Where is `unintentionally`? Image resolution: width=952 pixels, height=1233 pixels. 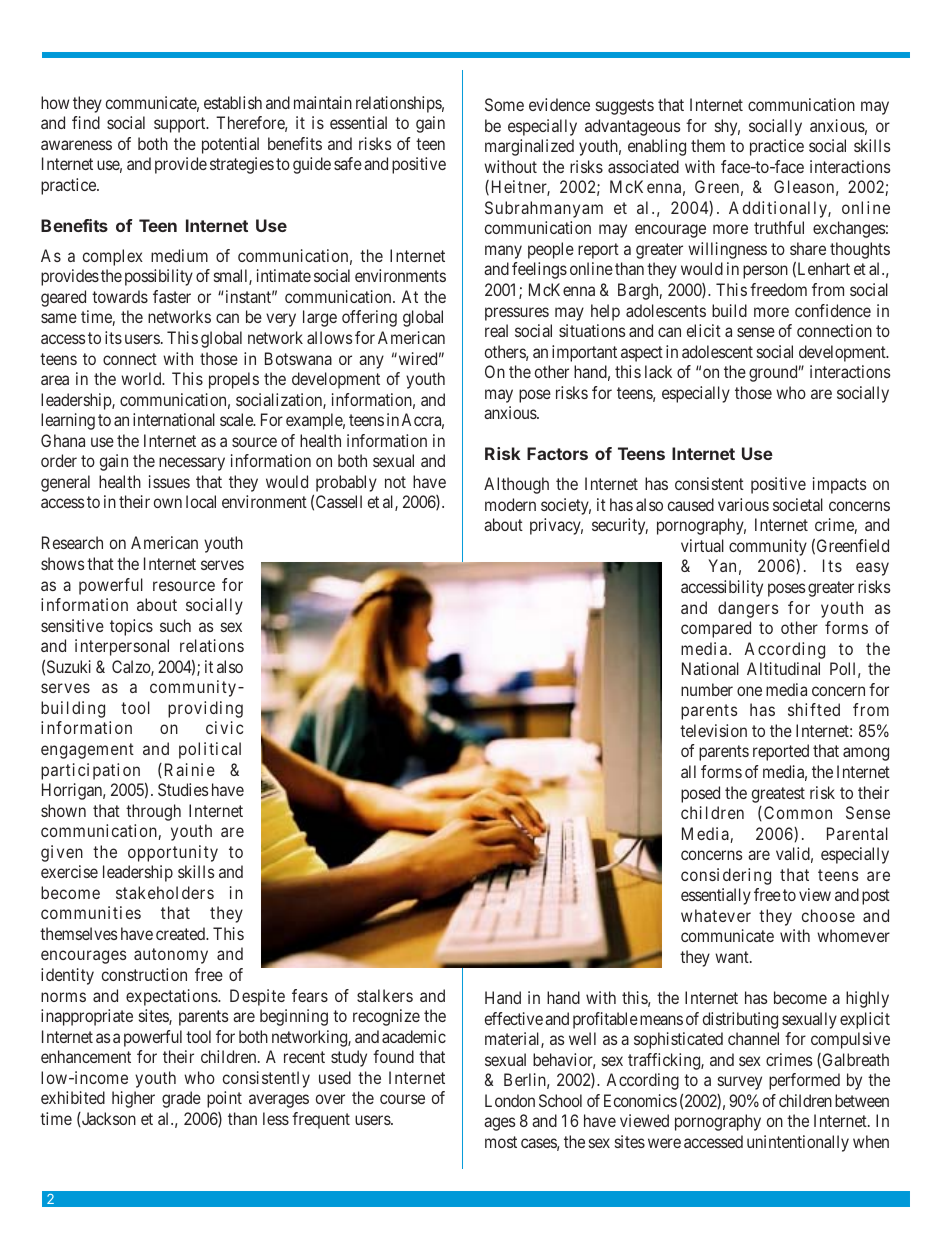
unintentionally is located at coordinates (798, 1143).
